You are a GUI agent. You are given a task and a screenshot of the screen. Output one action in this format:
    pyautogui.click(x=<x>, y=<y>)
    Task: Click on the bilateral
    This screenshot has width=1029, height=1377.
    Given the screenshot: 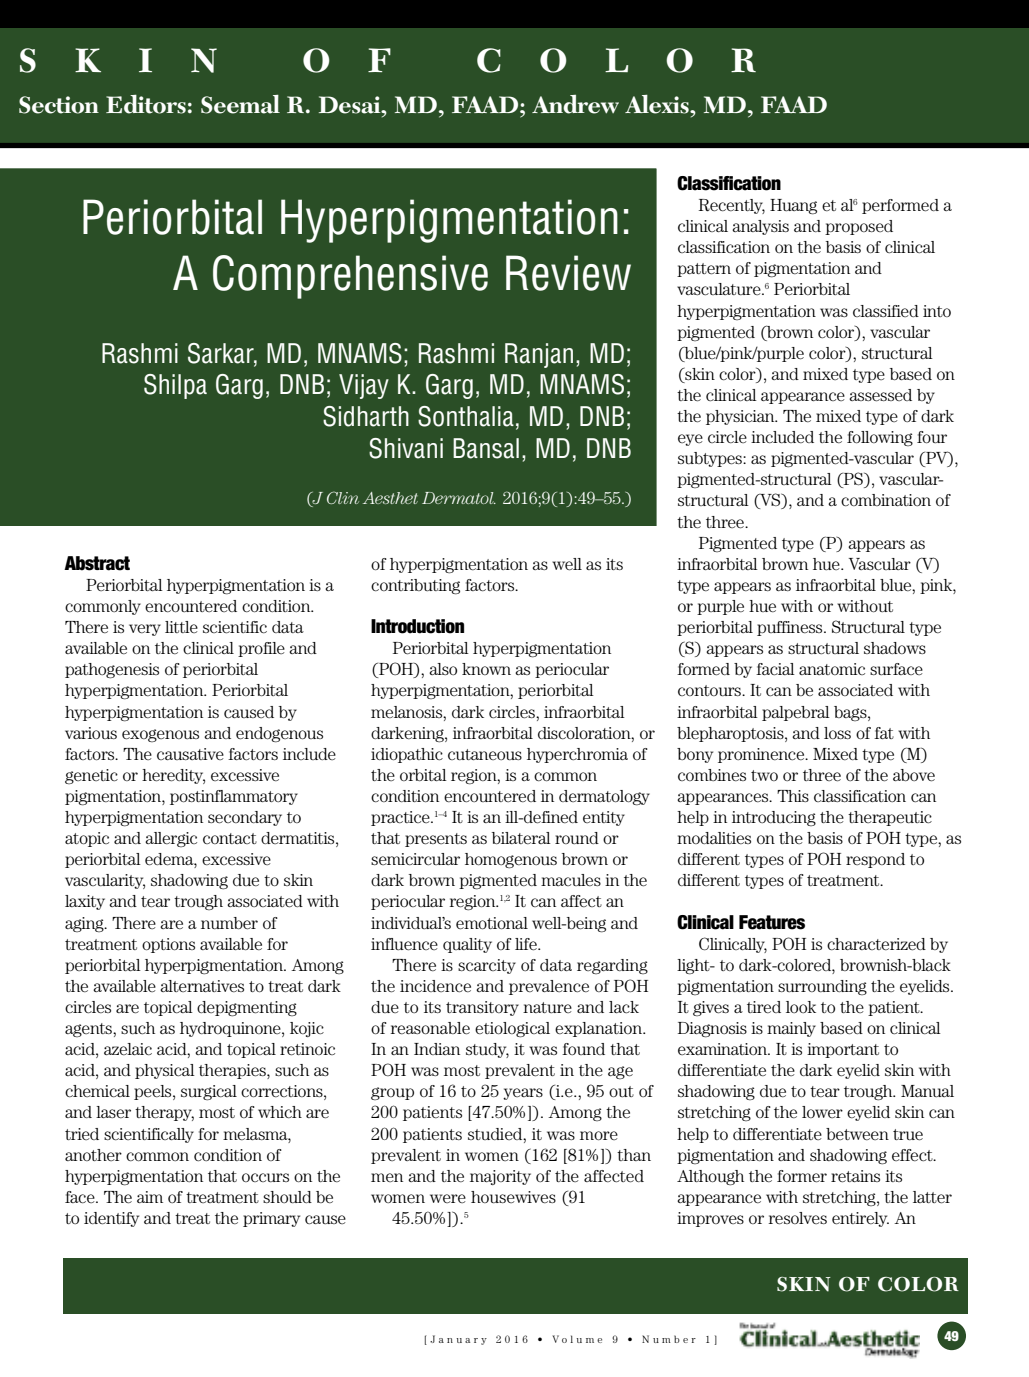 What is the action you would take?
    pyautogui.click(x=521, y=838)
